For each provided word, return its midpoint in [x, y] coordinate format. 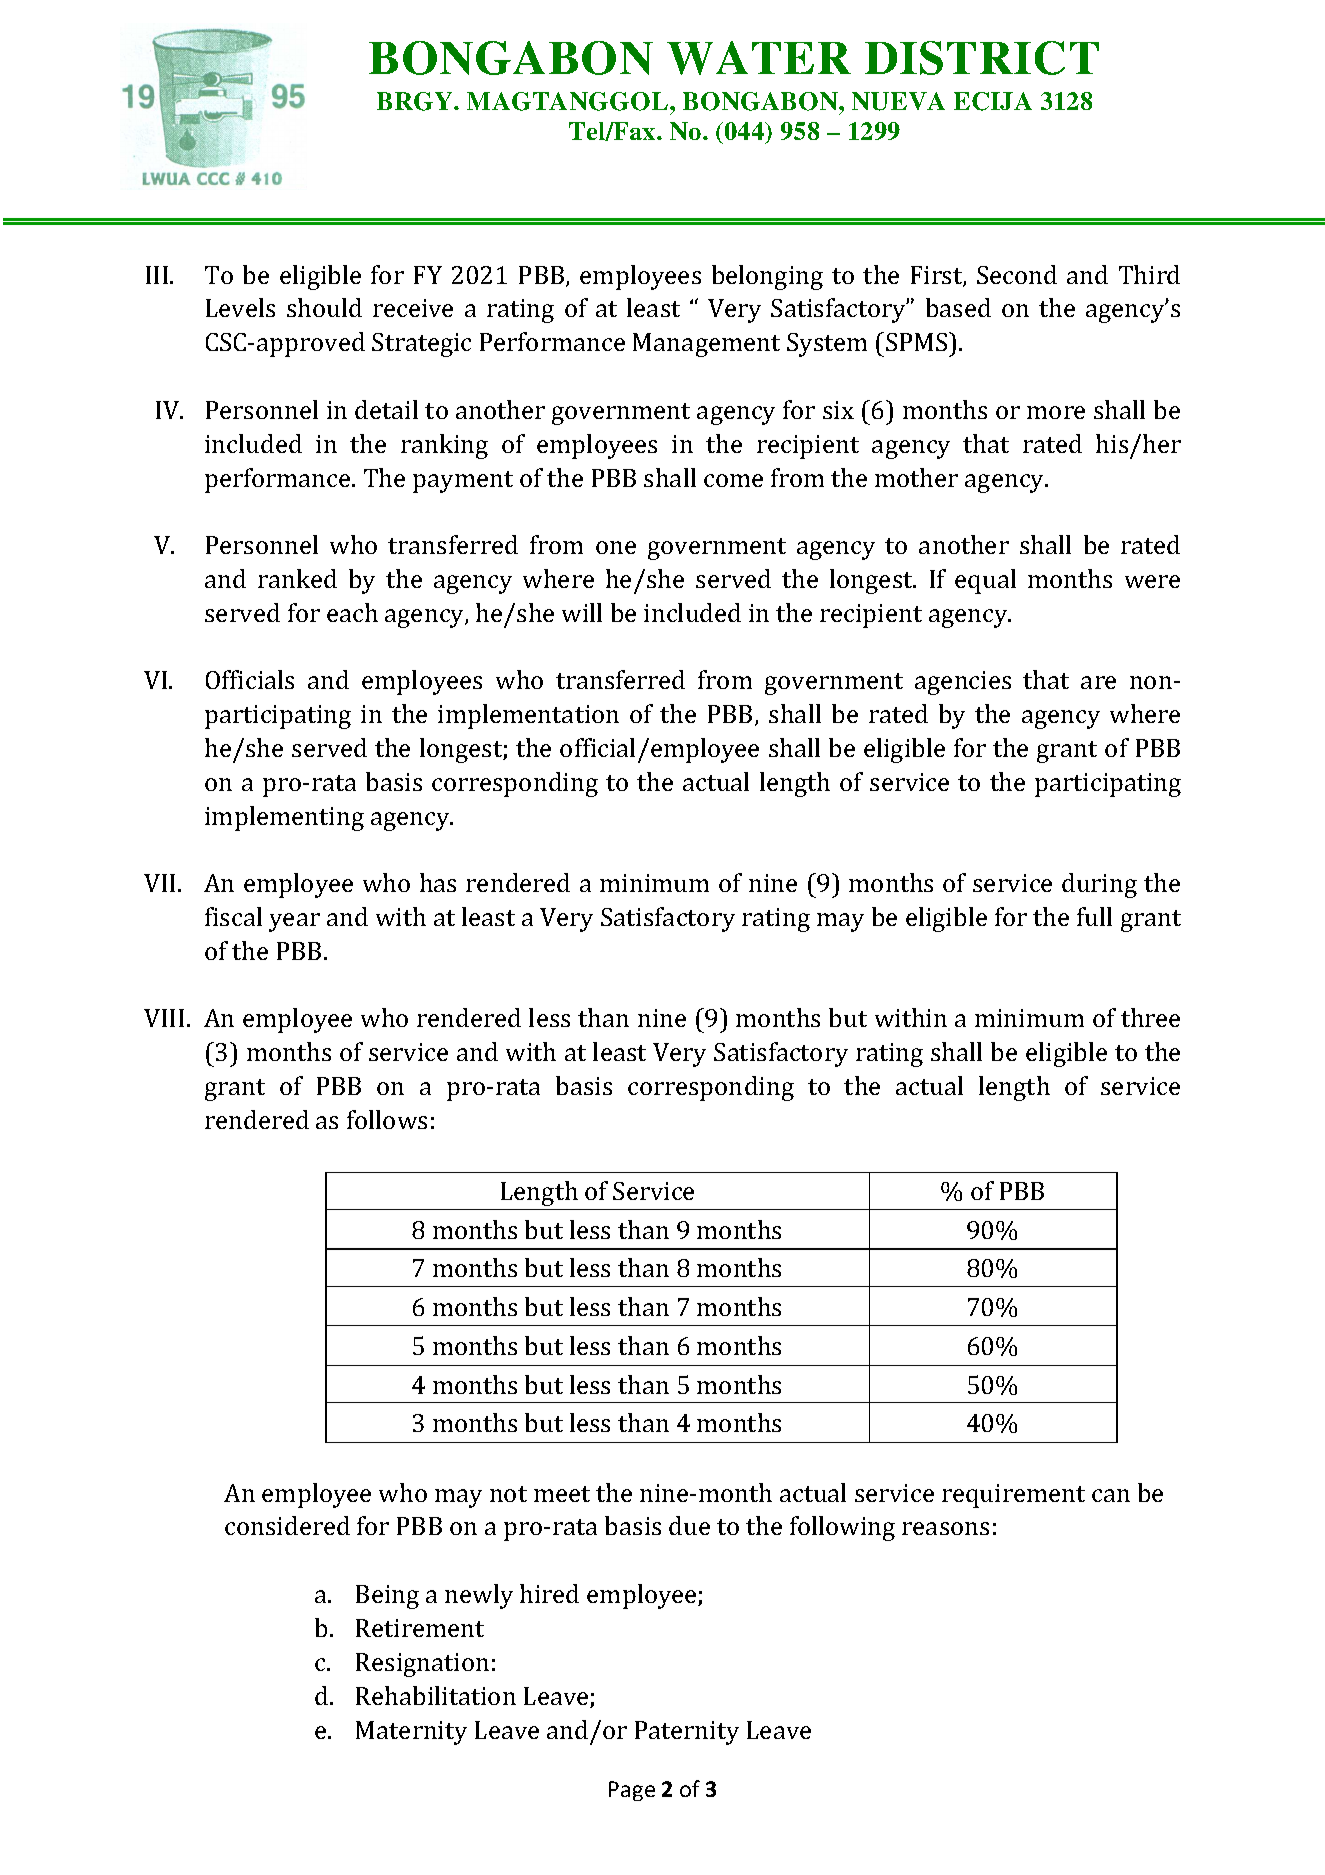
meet [562, 1494]
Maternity [411, 1733]
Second [1017, 274]
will [582, 612]
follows [387, 1119]
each [352, 612]
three [1150, 1017]
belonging [767, 277]
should [324, 307]
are [1098, 682]
